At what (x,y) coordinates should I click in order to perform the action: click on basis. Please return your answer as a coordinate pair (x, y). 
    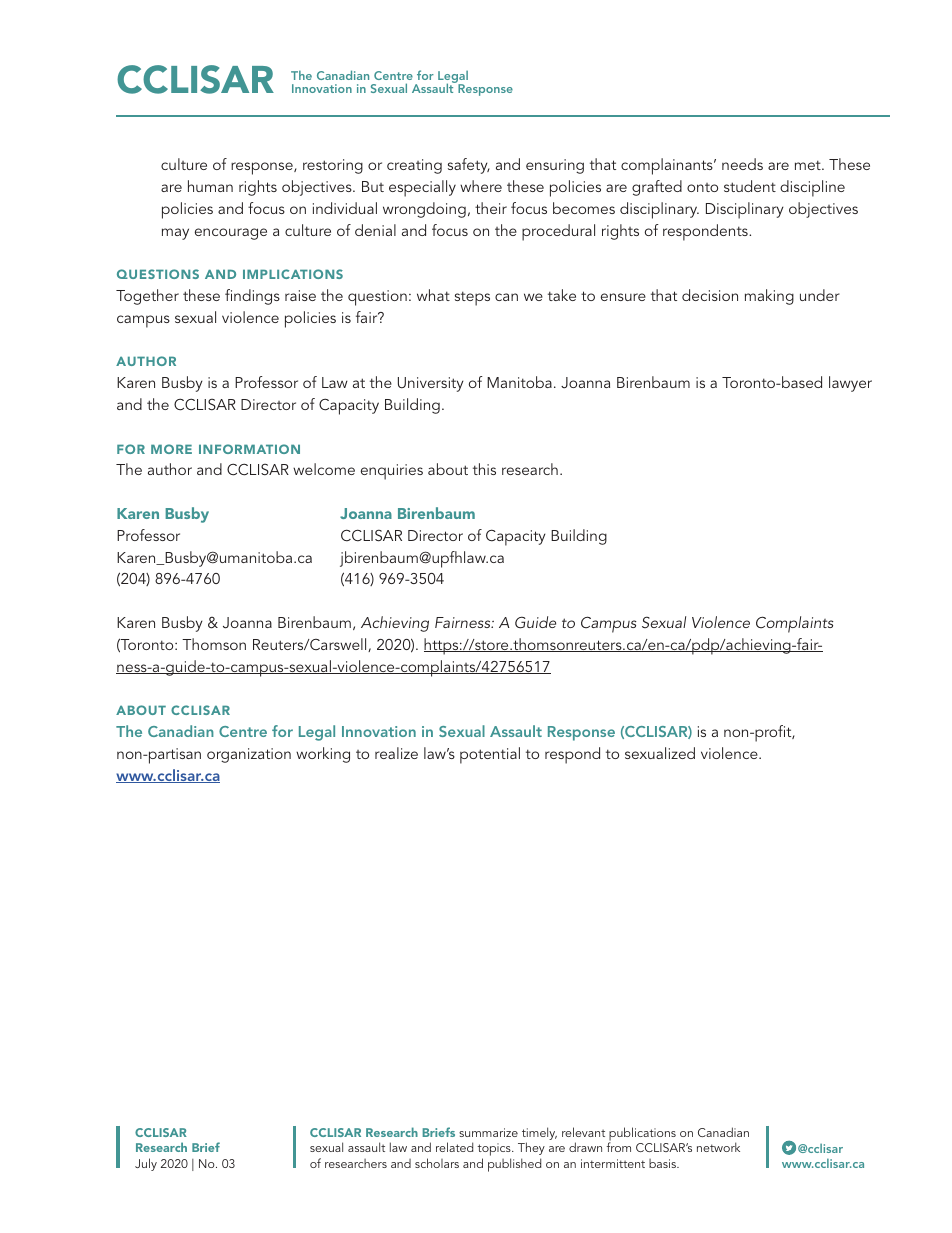
    Looking at the image, I should click on (664, 1163).
